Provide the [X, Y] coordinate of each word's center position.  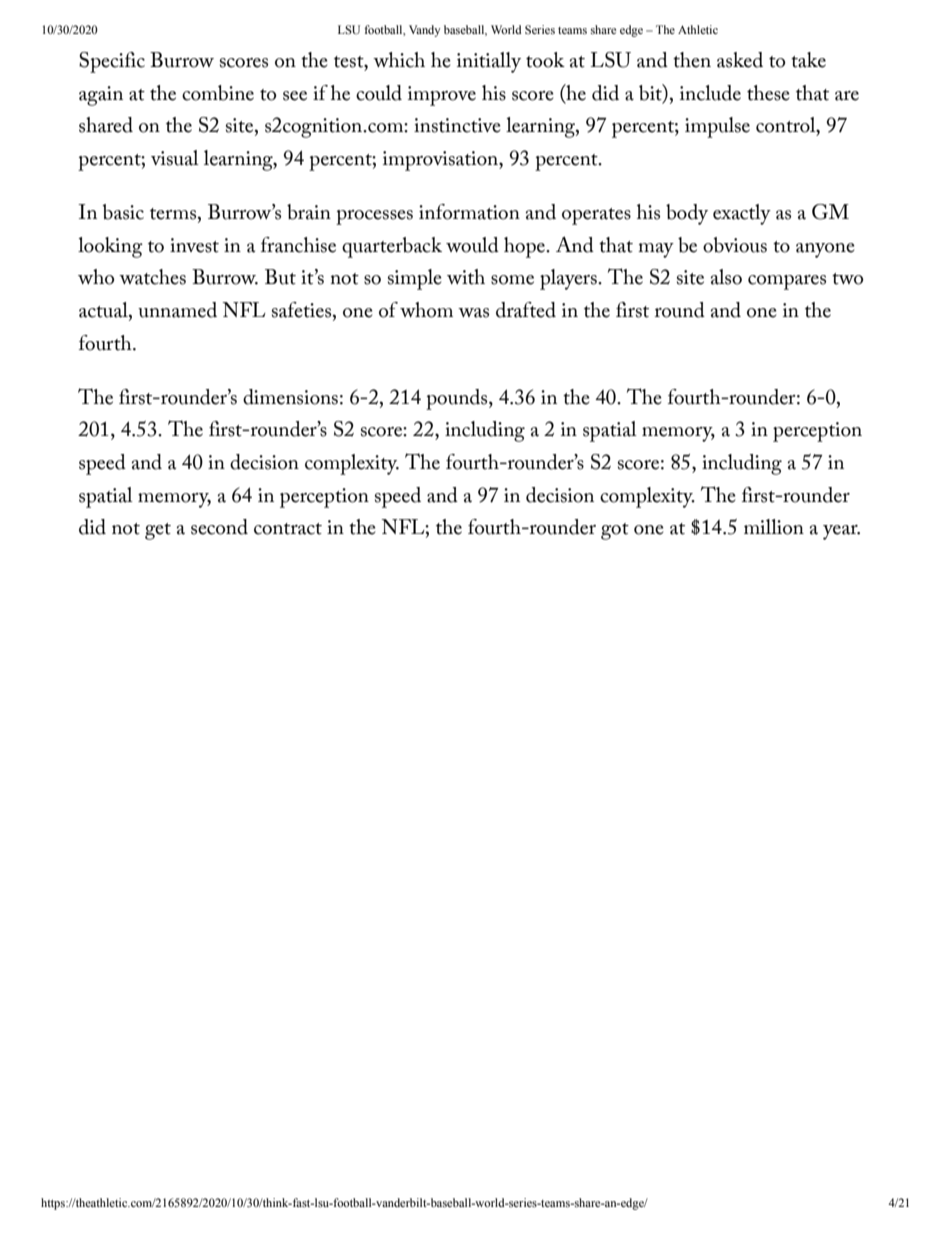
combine [218, 93]
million [774, 527]
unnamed [177, 310]
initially [489, 62]
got [615, 531]
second [219, 527]
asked [740, 60]
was [473, 313]
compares [787, 282]
